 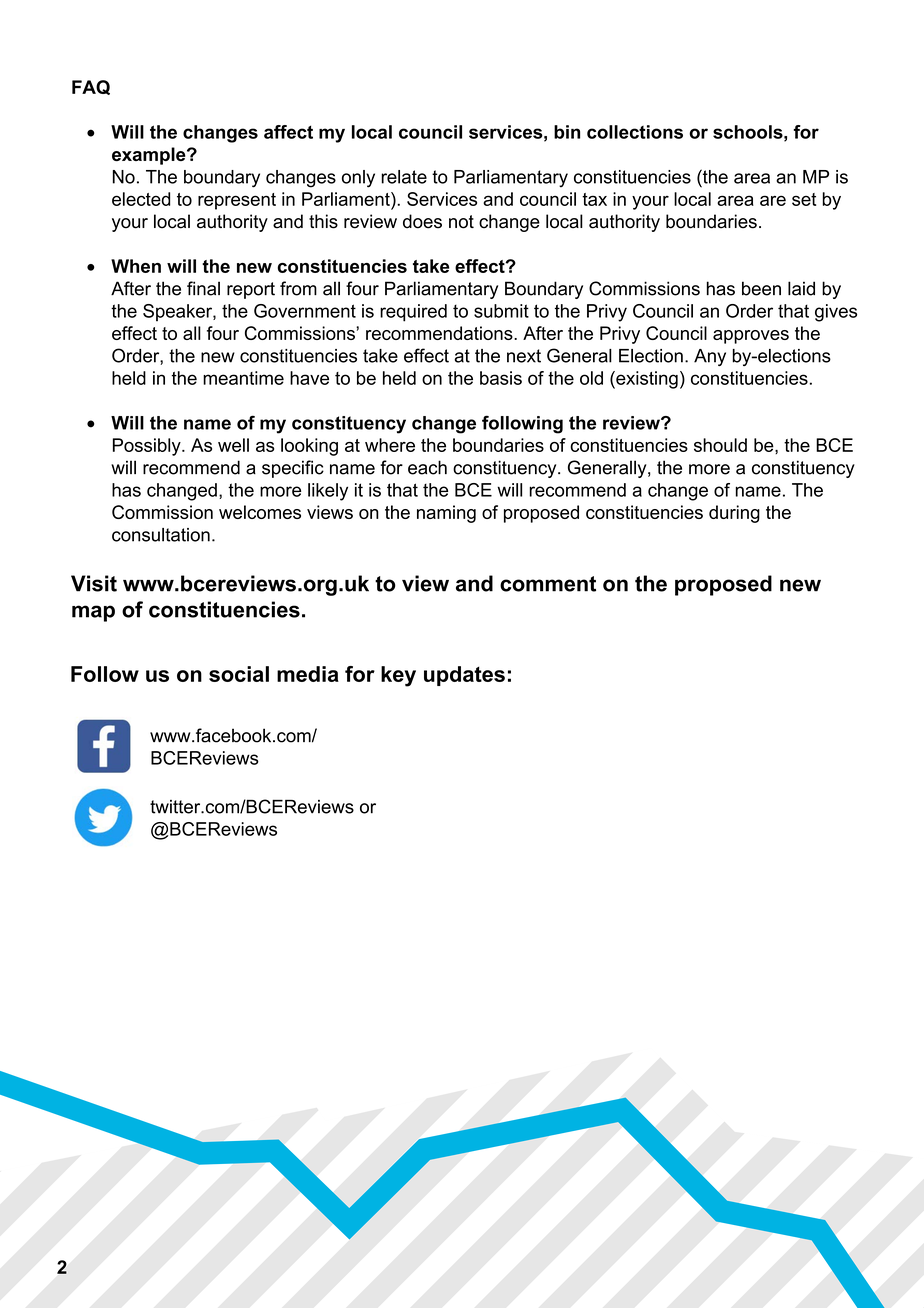 What do you see at coordinates (91, 87) in the screenshot?
I see `FAQ` at bounding box center [91, 87].
